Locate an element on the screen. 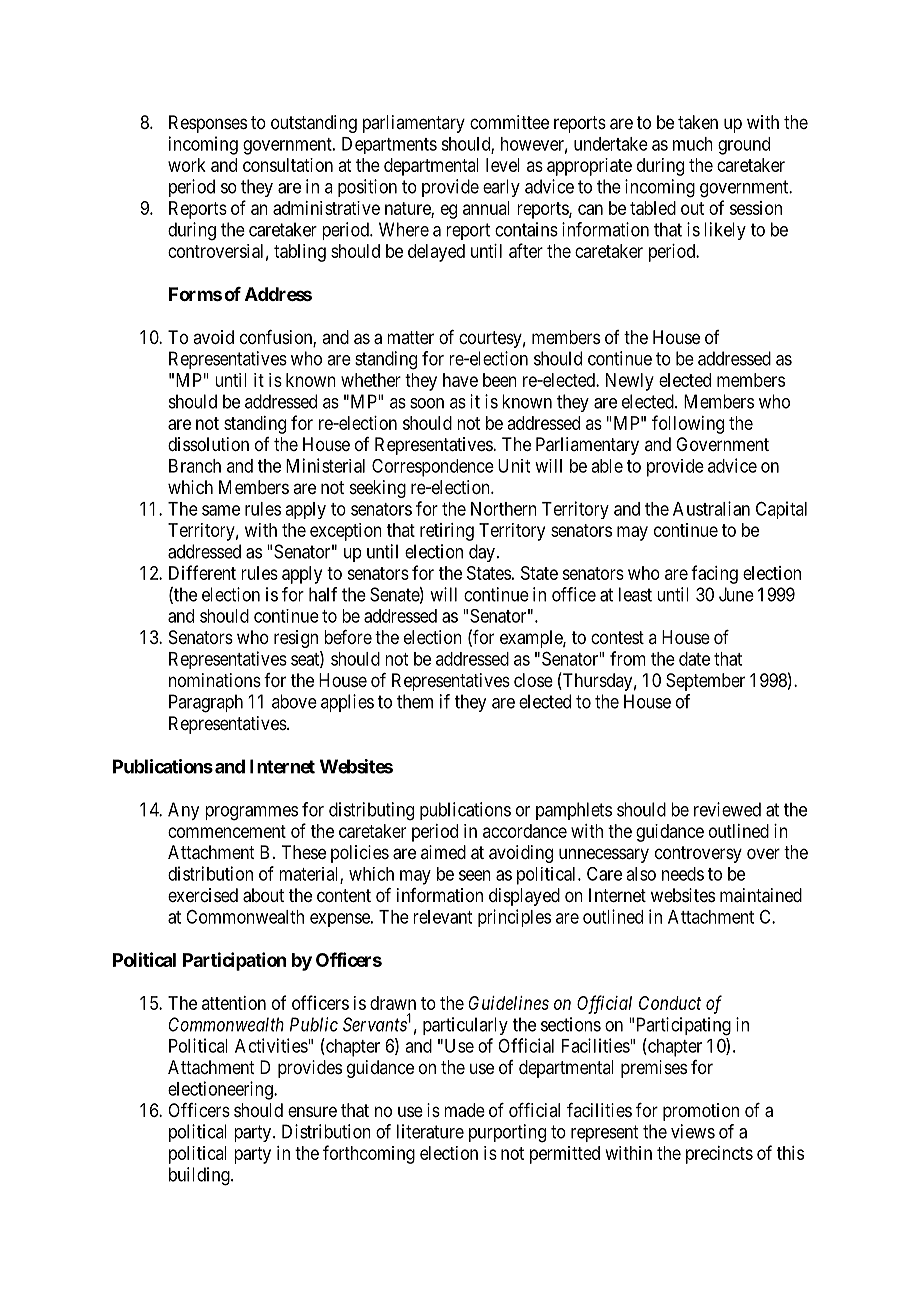 This screenshot has height=1308, width=924. close is located at coordinates (533, 680).
